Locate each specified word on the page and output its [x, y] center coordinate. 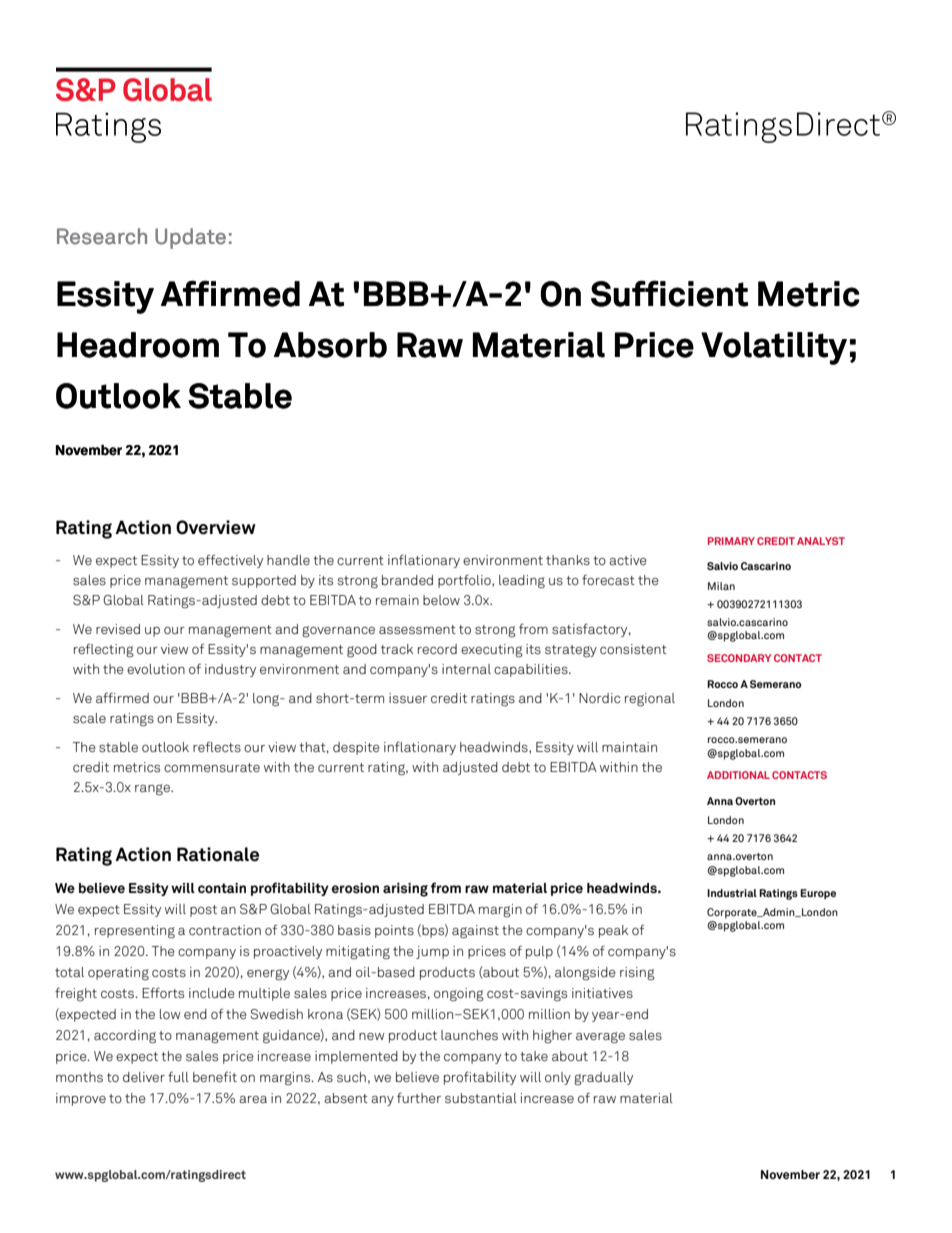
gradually [603, 1078]
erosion [355, 888]
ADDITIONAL [738, 775]
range [153, 789]
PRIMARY [731, 541]
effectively [230, 561]
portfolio [465, 581]
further [419, 1097]
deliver [144, 1077]
